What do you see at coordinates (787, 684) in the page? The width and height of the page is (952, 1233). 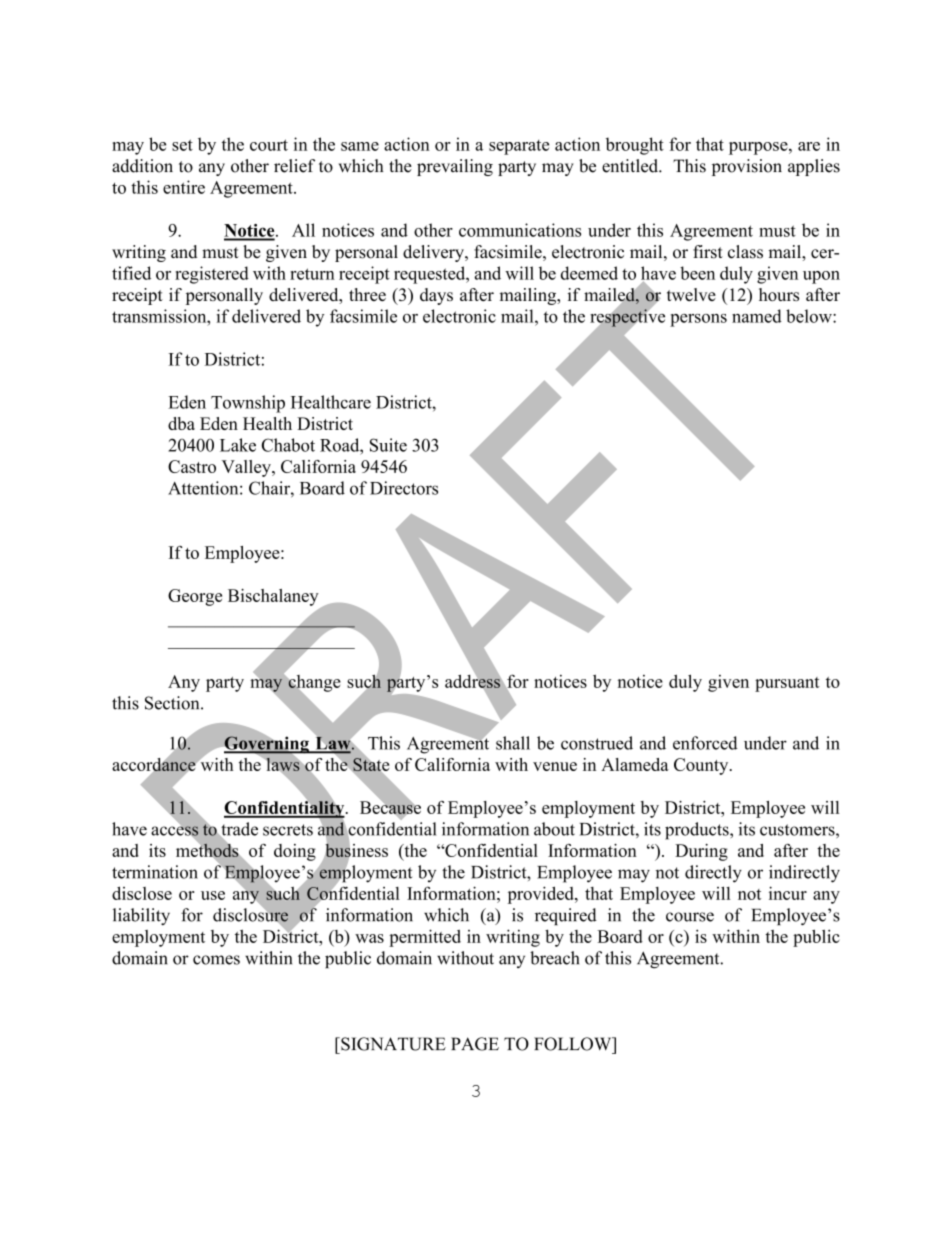 I see `pursuant` at bounding box center [787, 684].
